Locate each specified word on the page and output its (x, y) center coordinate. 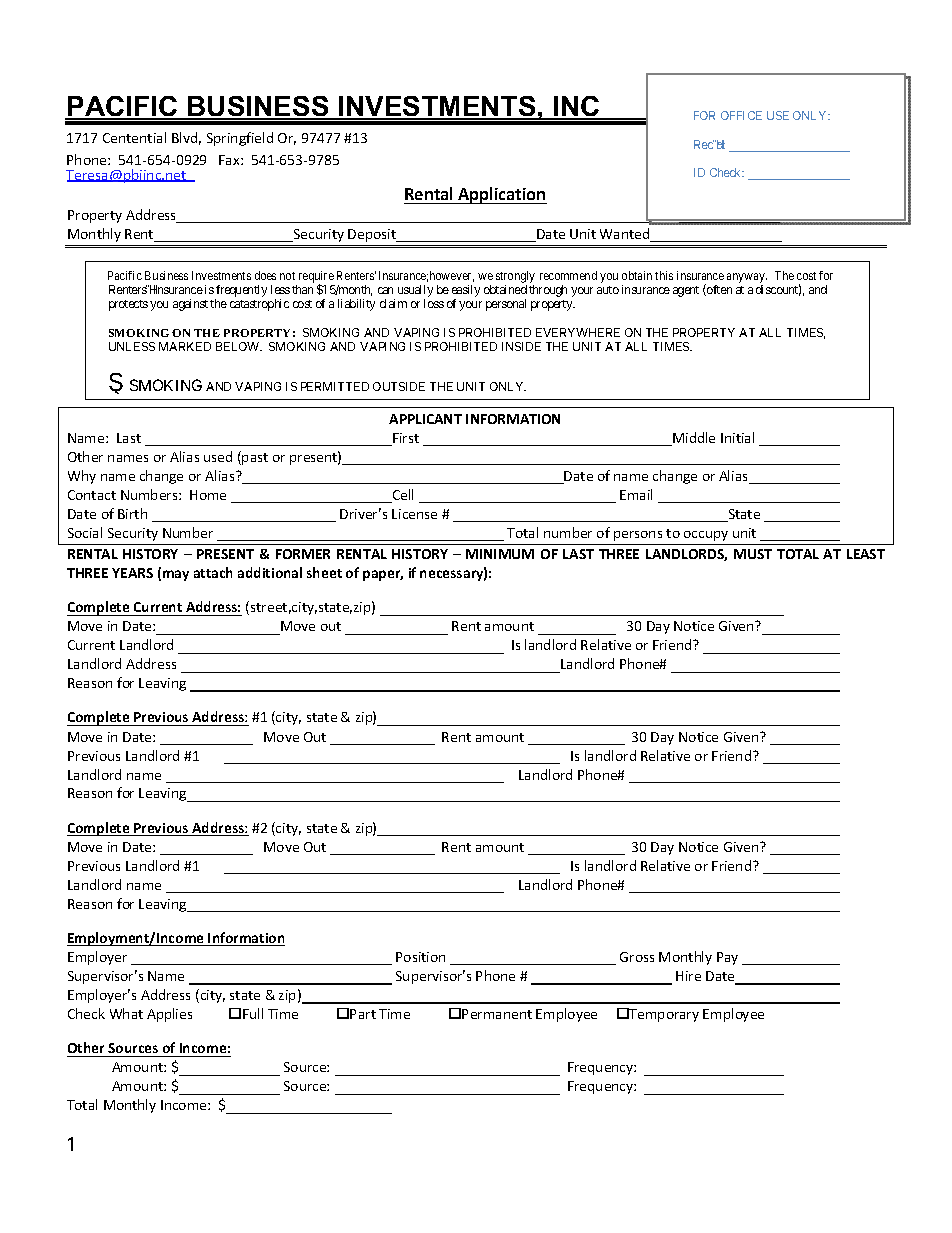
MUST (753, 554)
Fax (230, 160)
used (218, 456)
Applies (169, 1015)
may (176, 575)
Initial (737, 437)
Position (420, 957)
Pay (727, 958)
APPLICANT (425, 419)
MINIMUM (500, 554)
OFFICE (741, 115)
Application (501, 195)
